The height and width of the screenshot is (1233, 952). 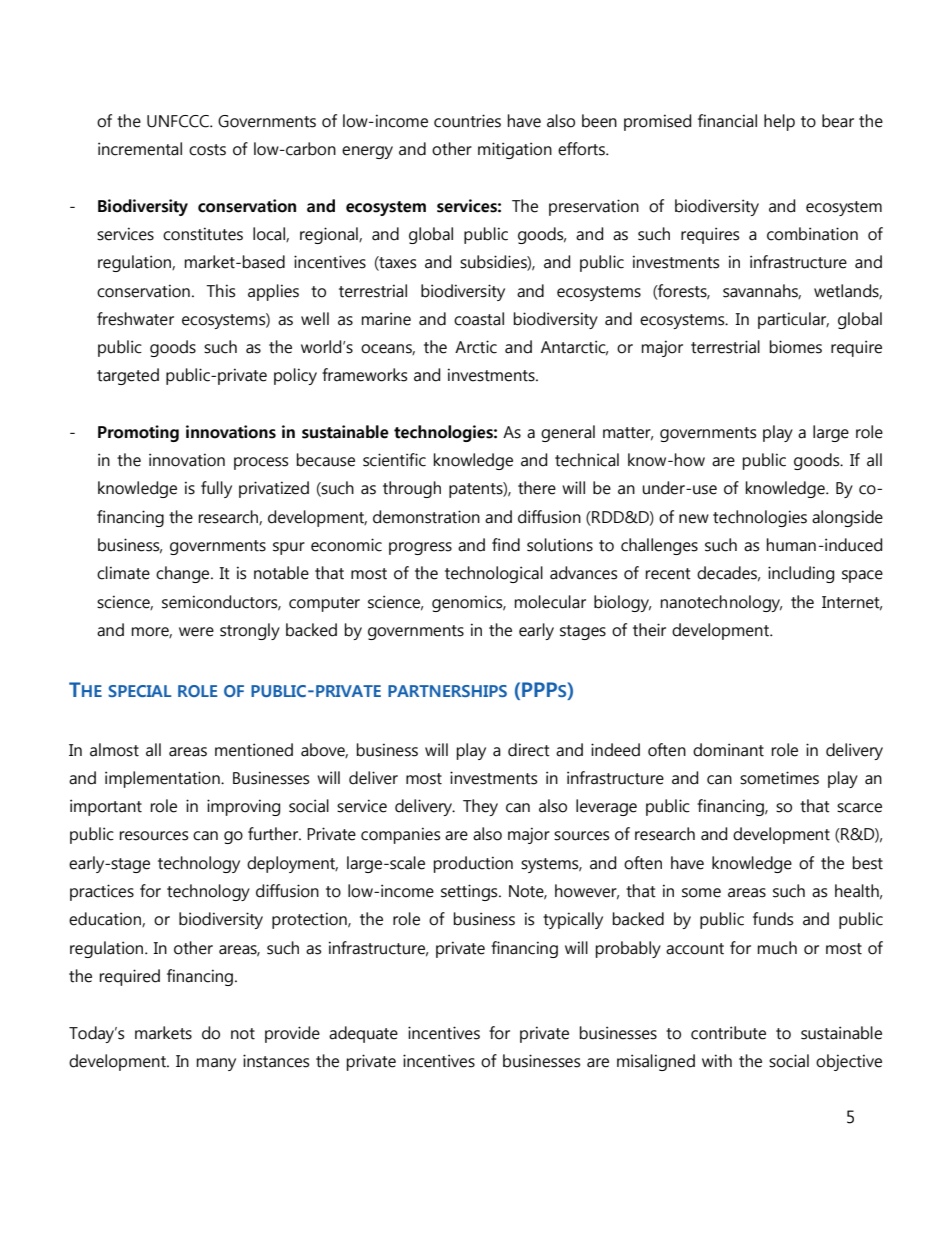 I want to click on including, so click(x=801, y=574).
